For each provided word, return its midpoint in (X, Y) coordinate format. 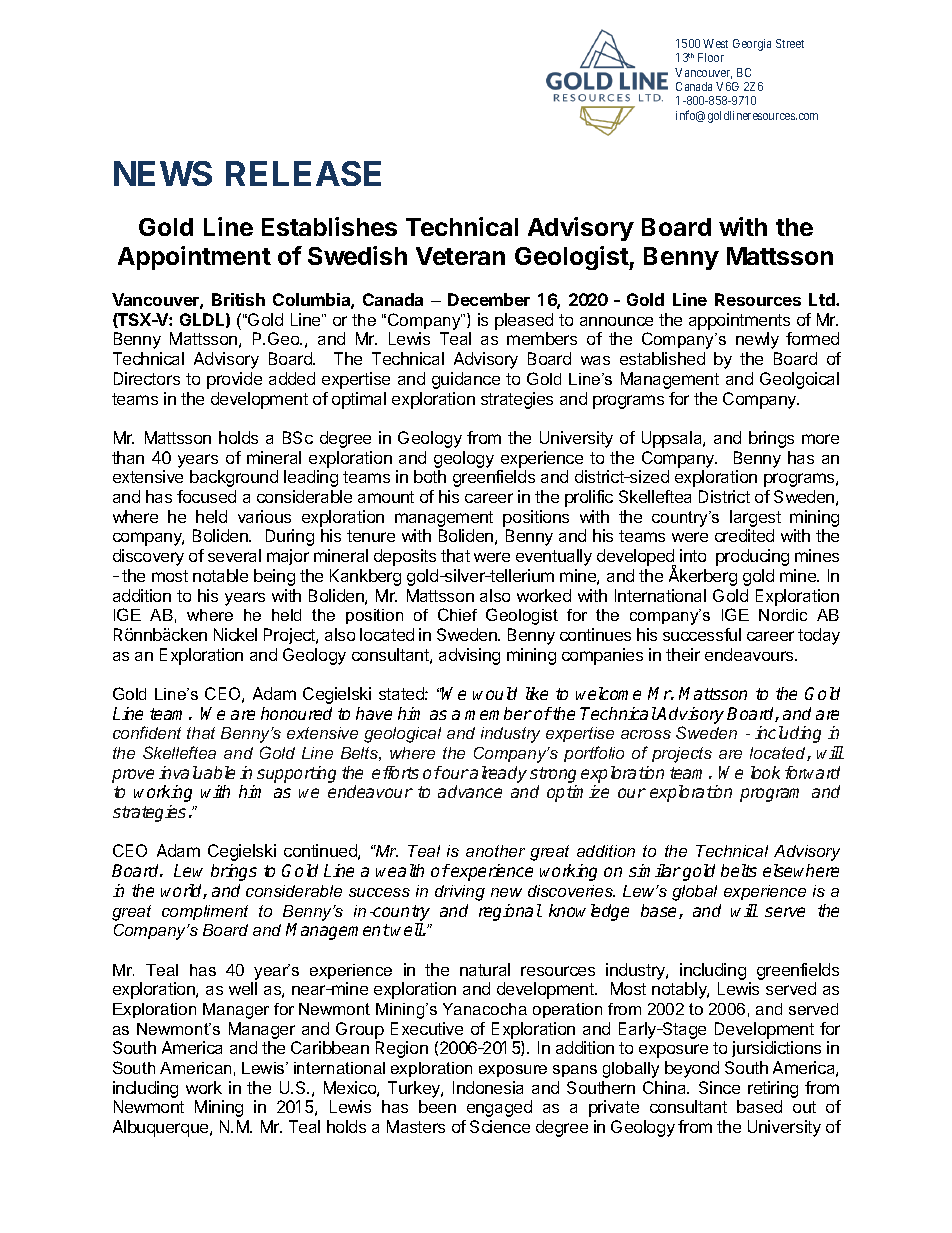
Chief (457, 614)
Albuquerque (162, 1128)
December (489, 299)
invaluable (197, 772)
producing (752, 557)
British (238, 299)
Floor (711, 57)
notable (220, 575)
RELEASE (303, 173)
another (495, 851)
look (765, 772)
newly (757, 340)
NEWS (163, 173)
